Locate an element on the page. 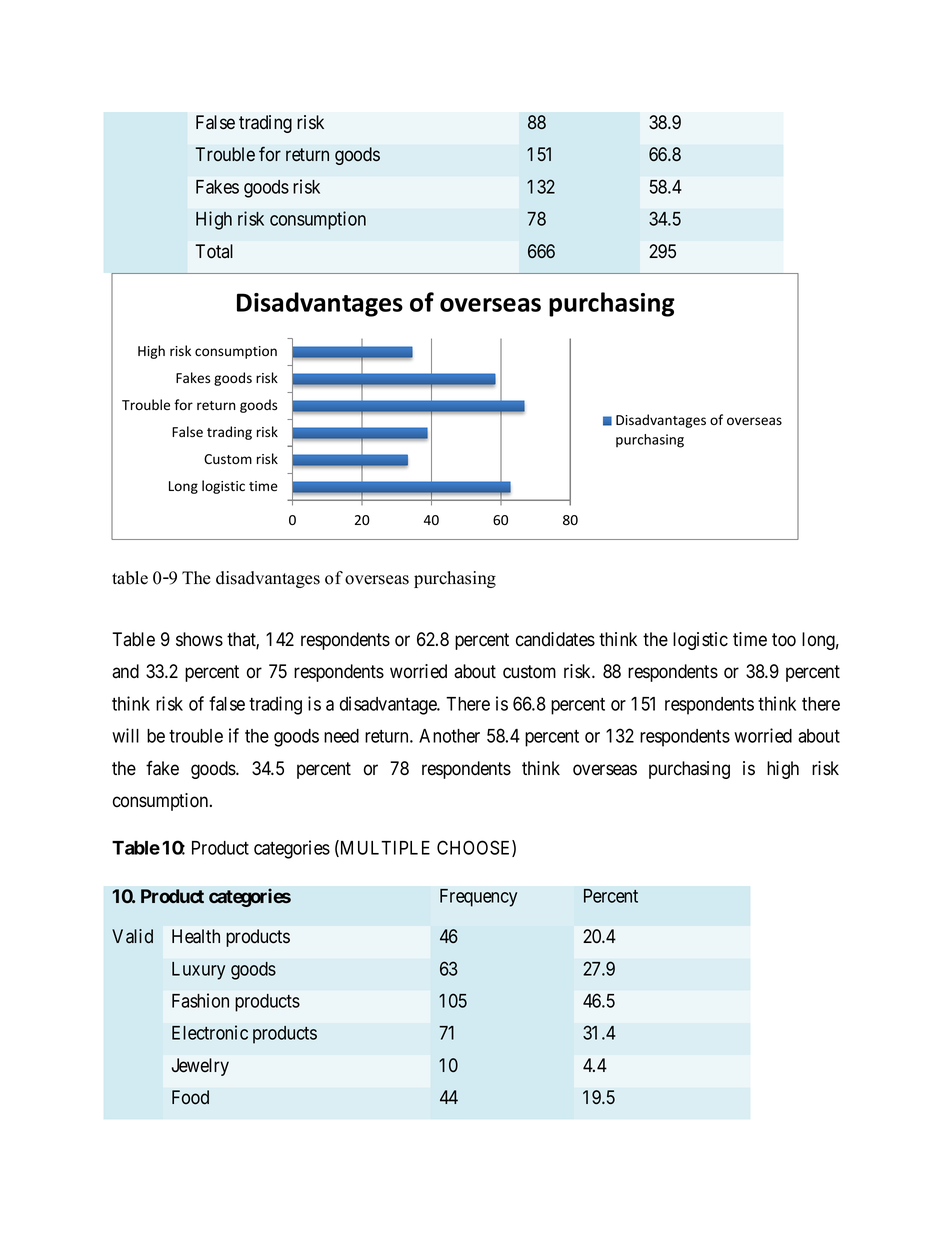 The width and height of the document is (952, 1233). Health is located at coordinates (196, 936).
